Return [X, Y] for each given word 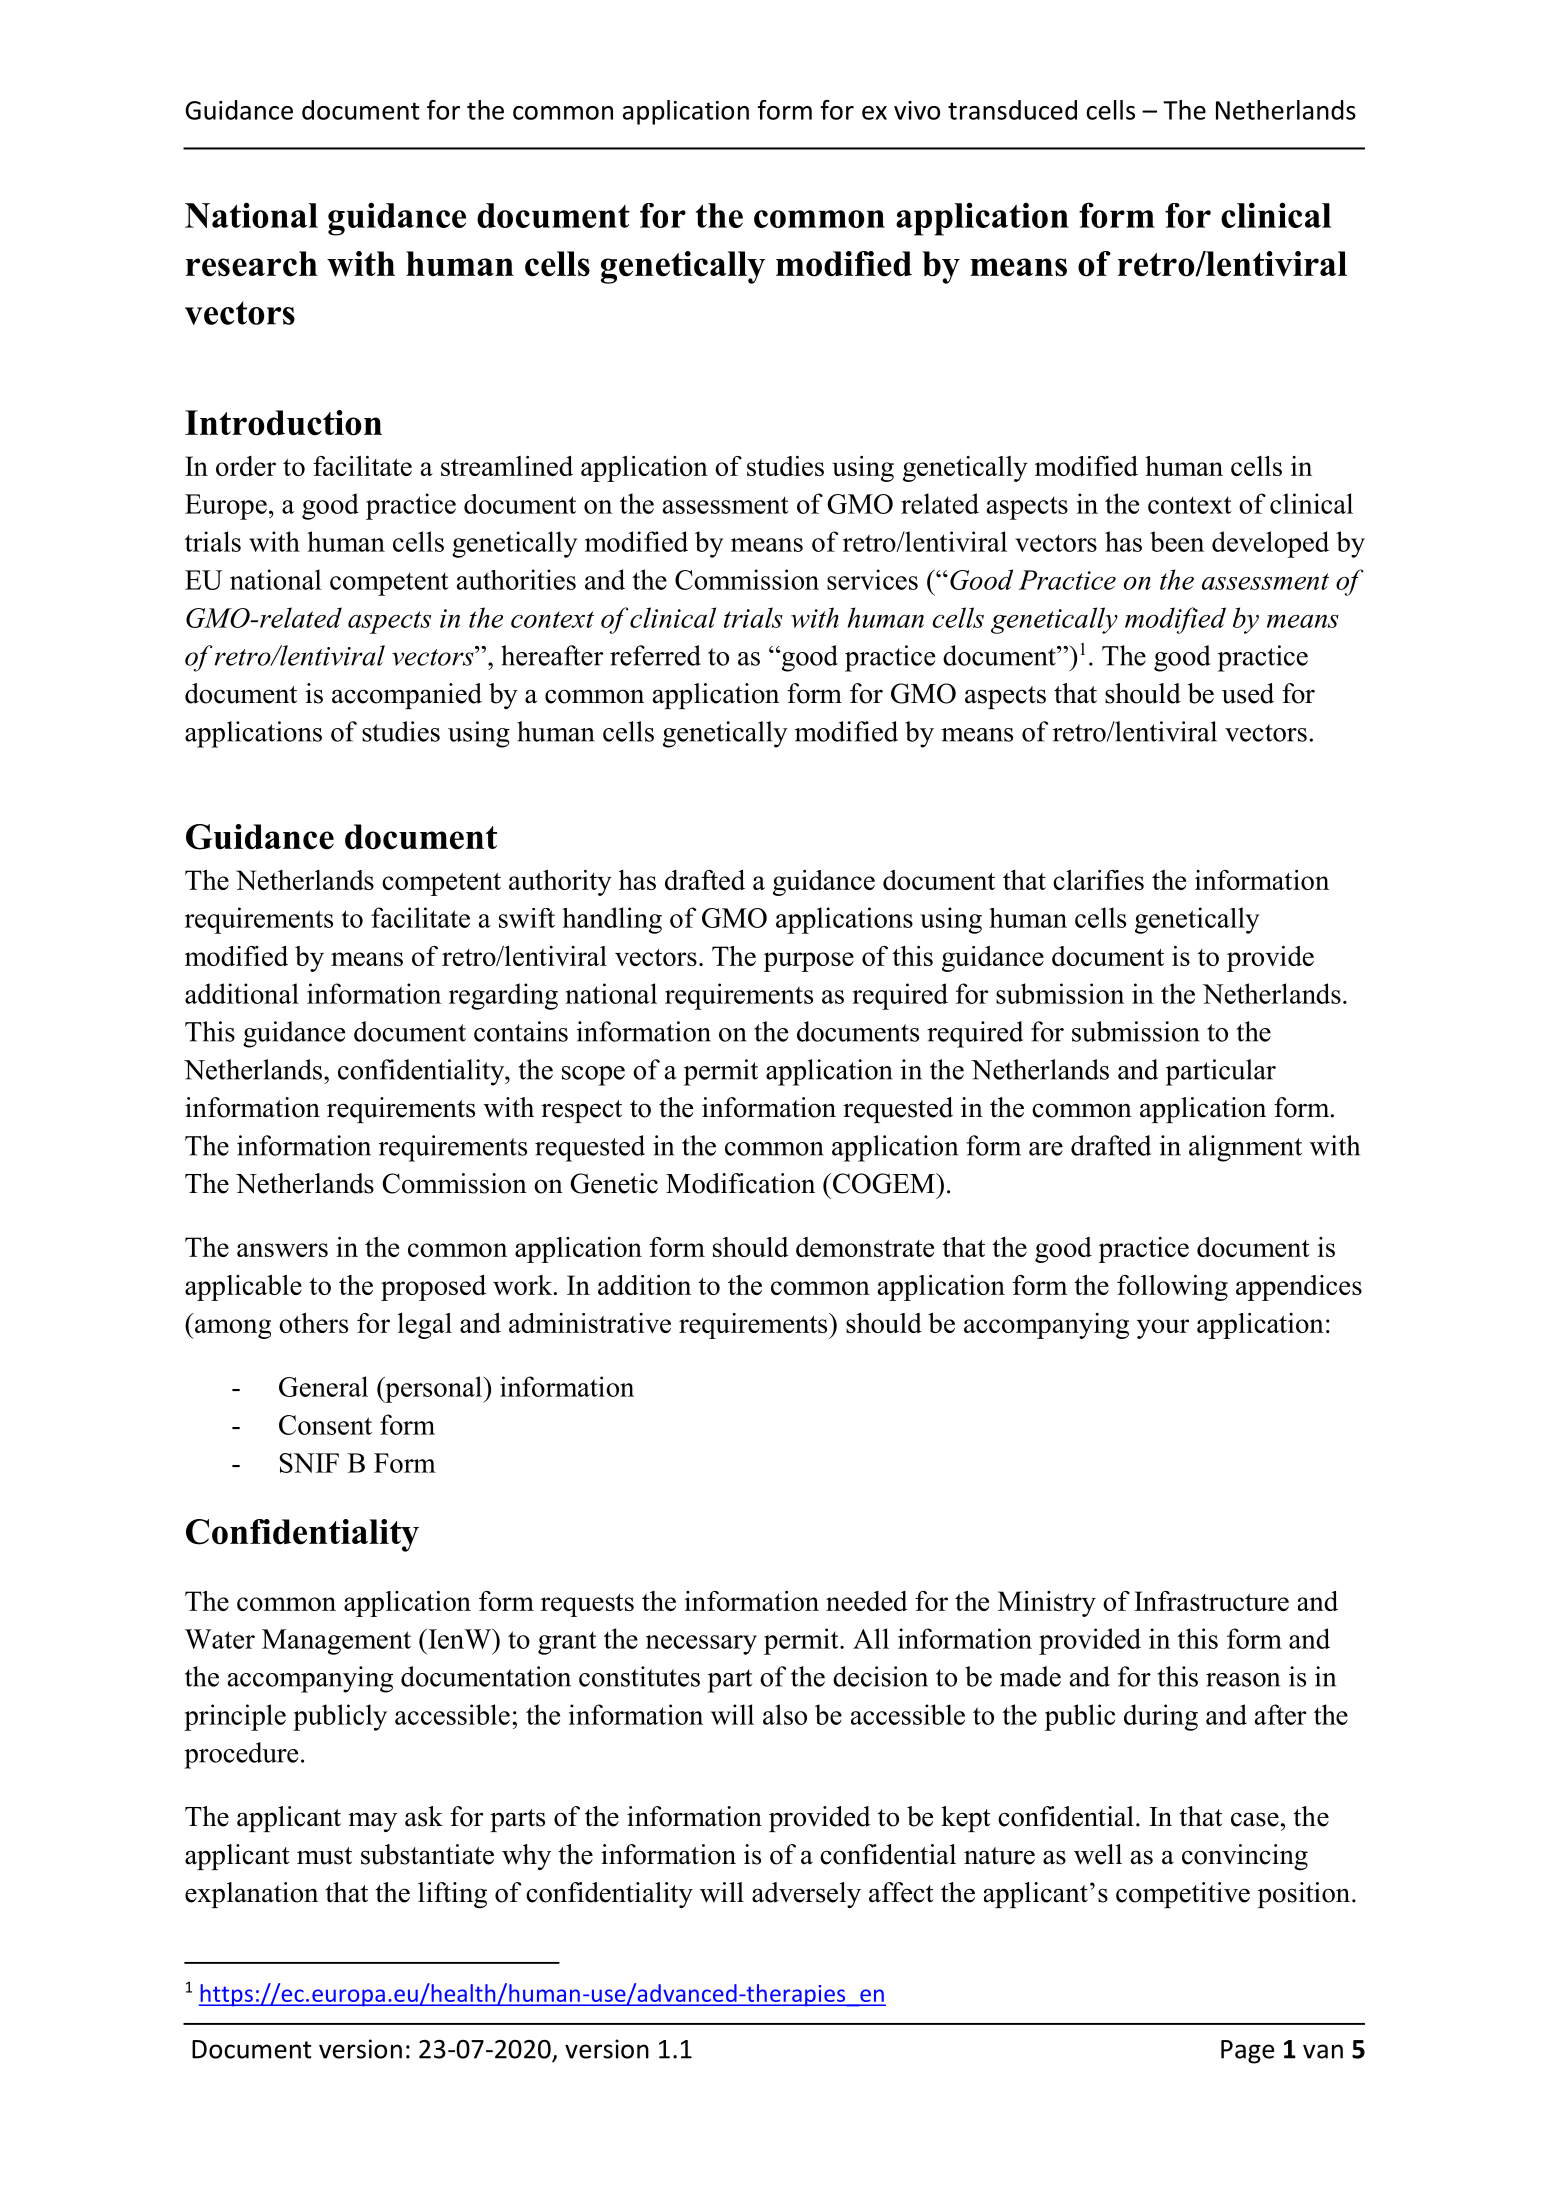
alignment [1245, 1148]
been [1177, 541]
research [251, 264]
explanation [251, 1895]
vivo [917, 110]
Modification [740, 1183]
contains [521, 1031]
